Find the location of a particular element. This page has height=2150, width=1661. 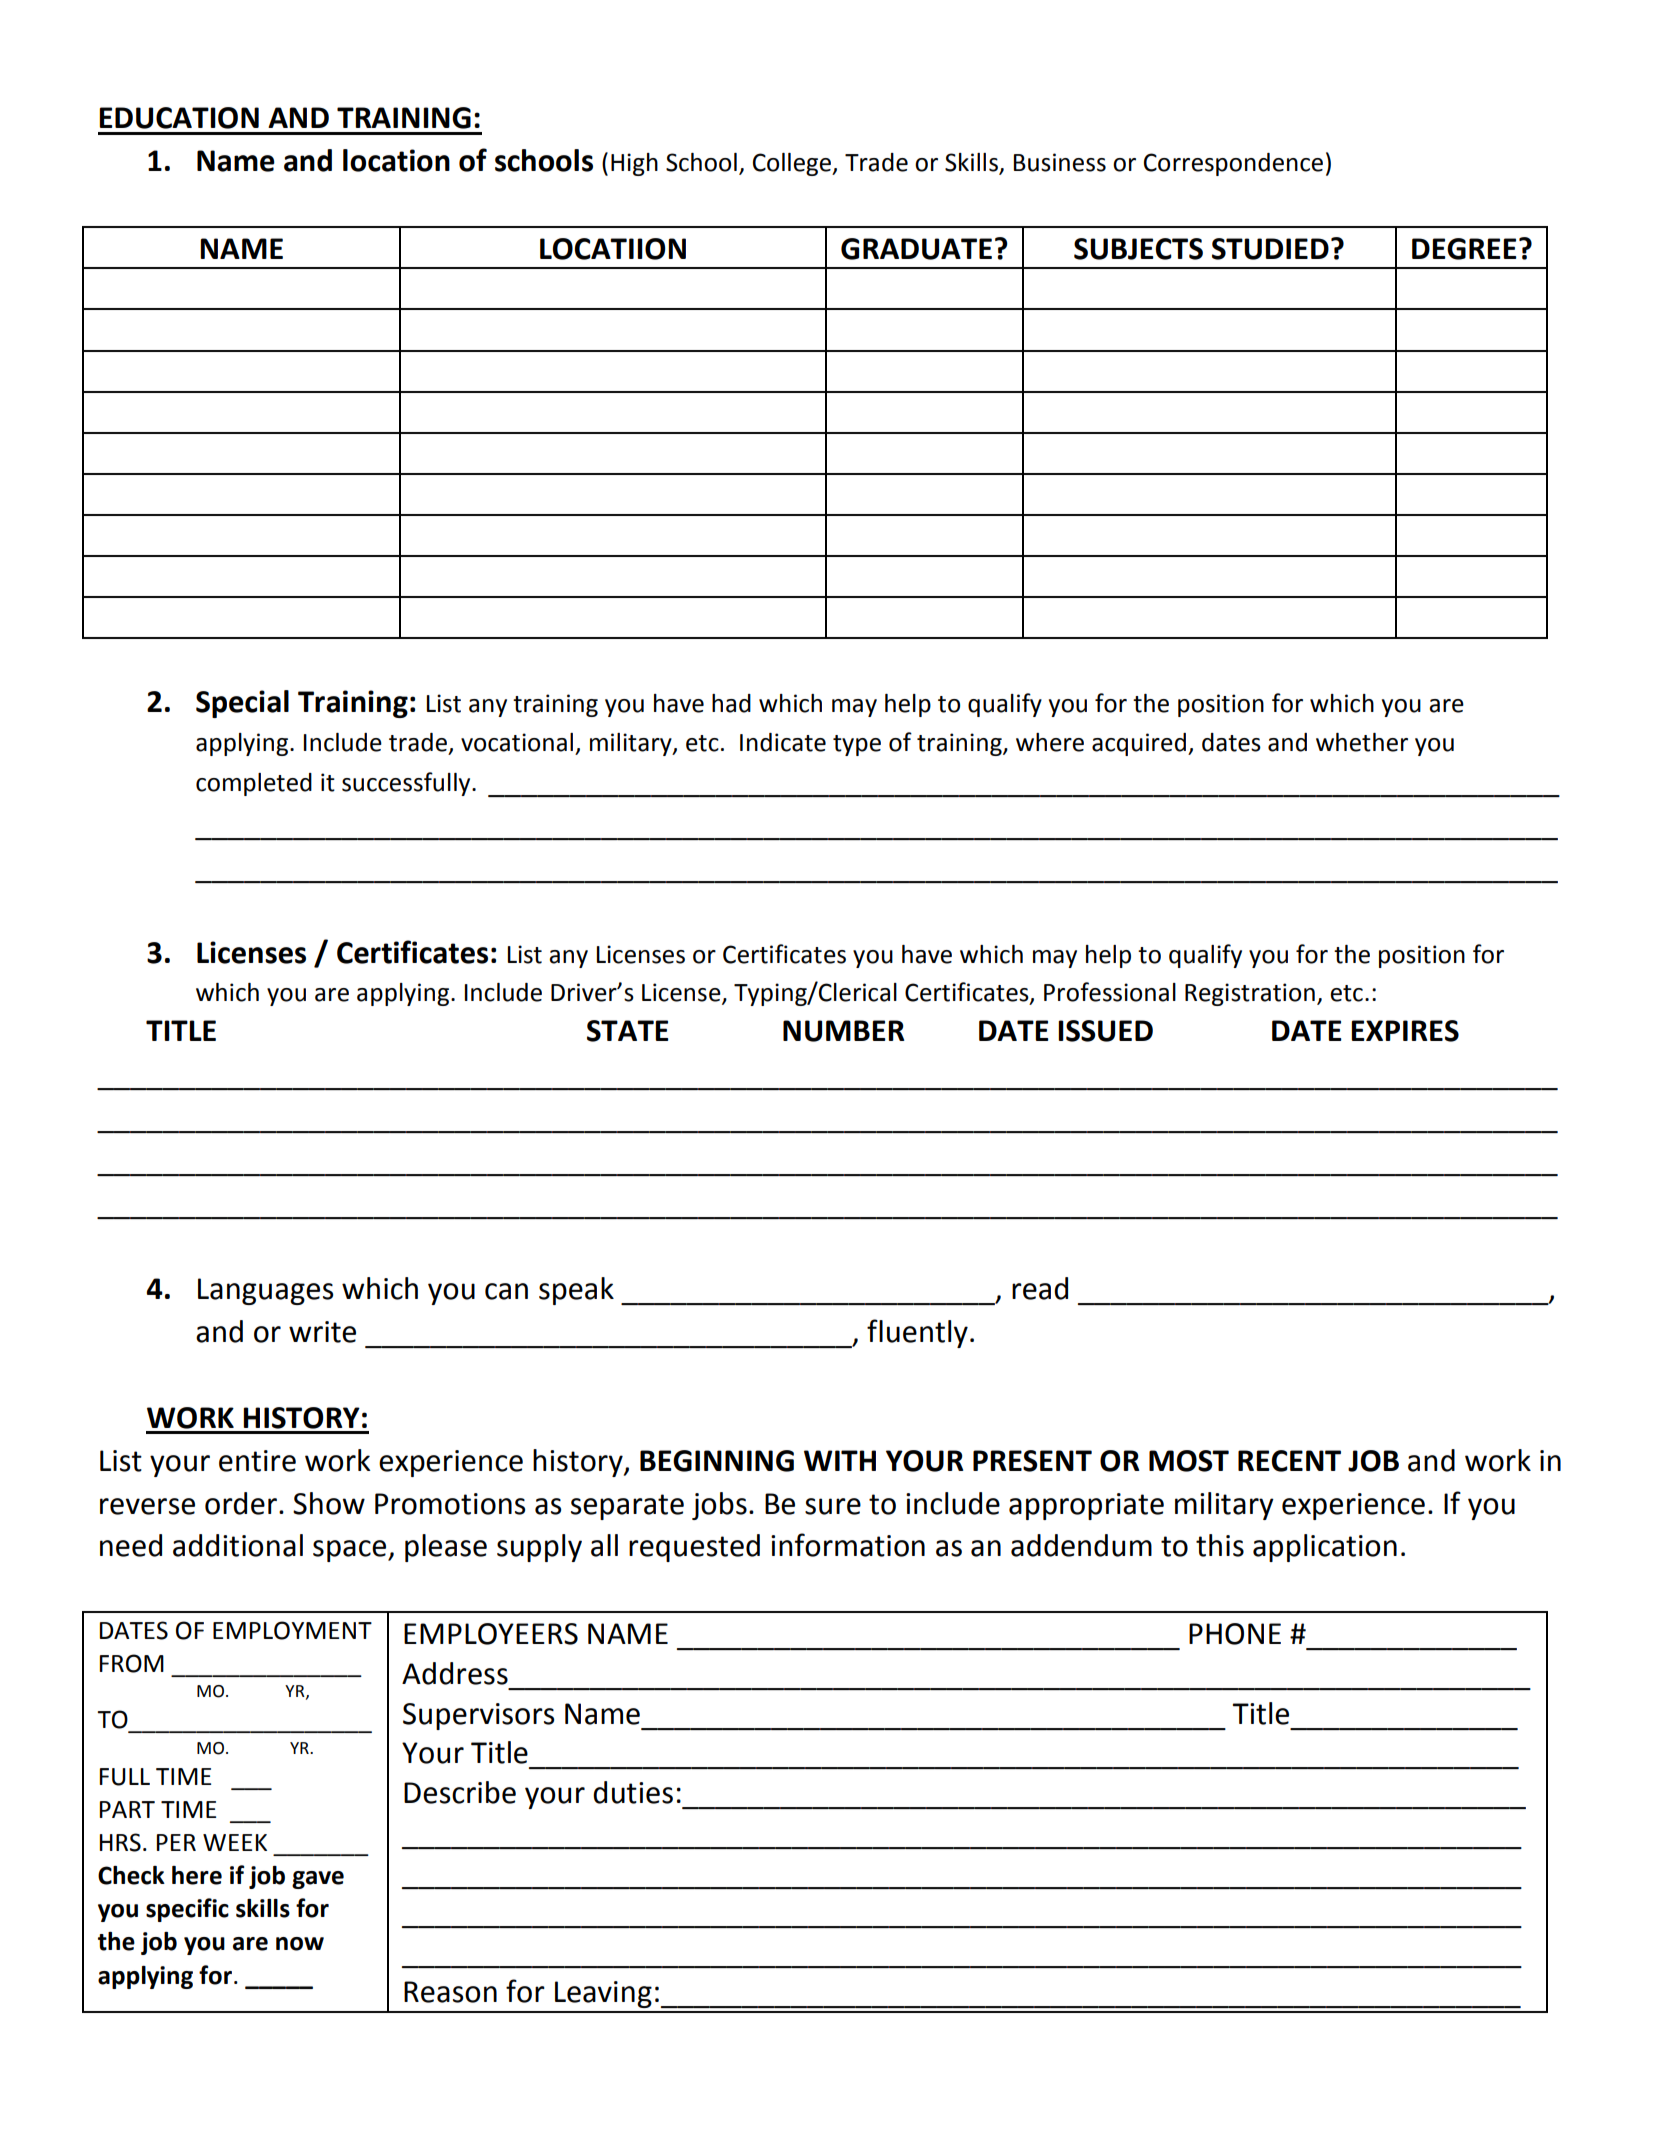

College is located at coordinates (793, 164).
